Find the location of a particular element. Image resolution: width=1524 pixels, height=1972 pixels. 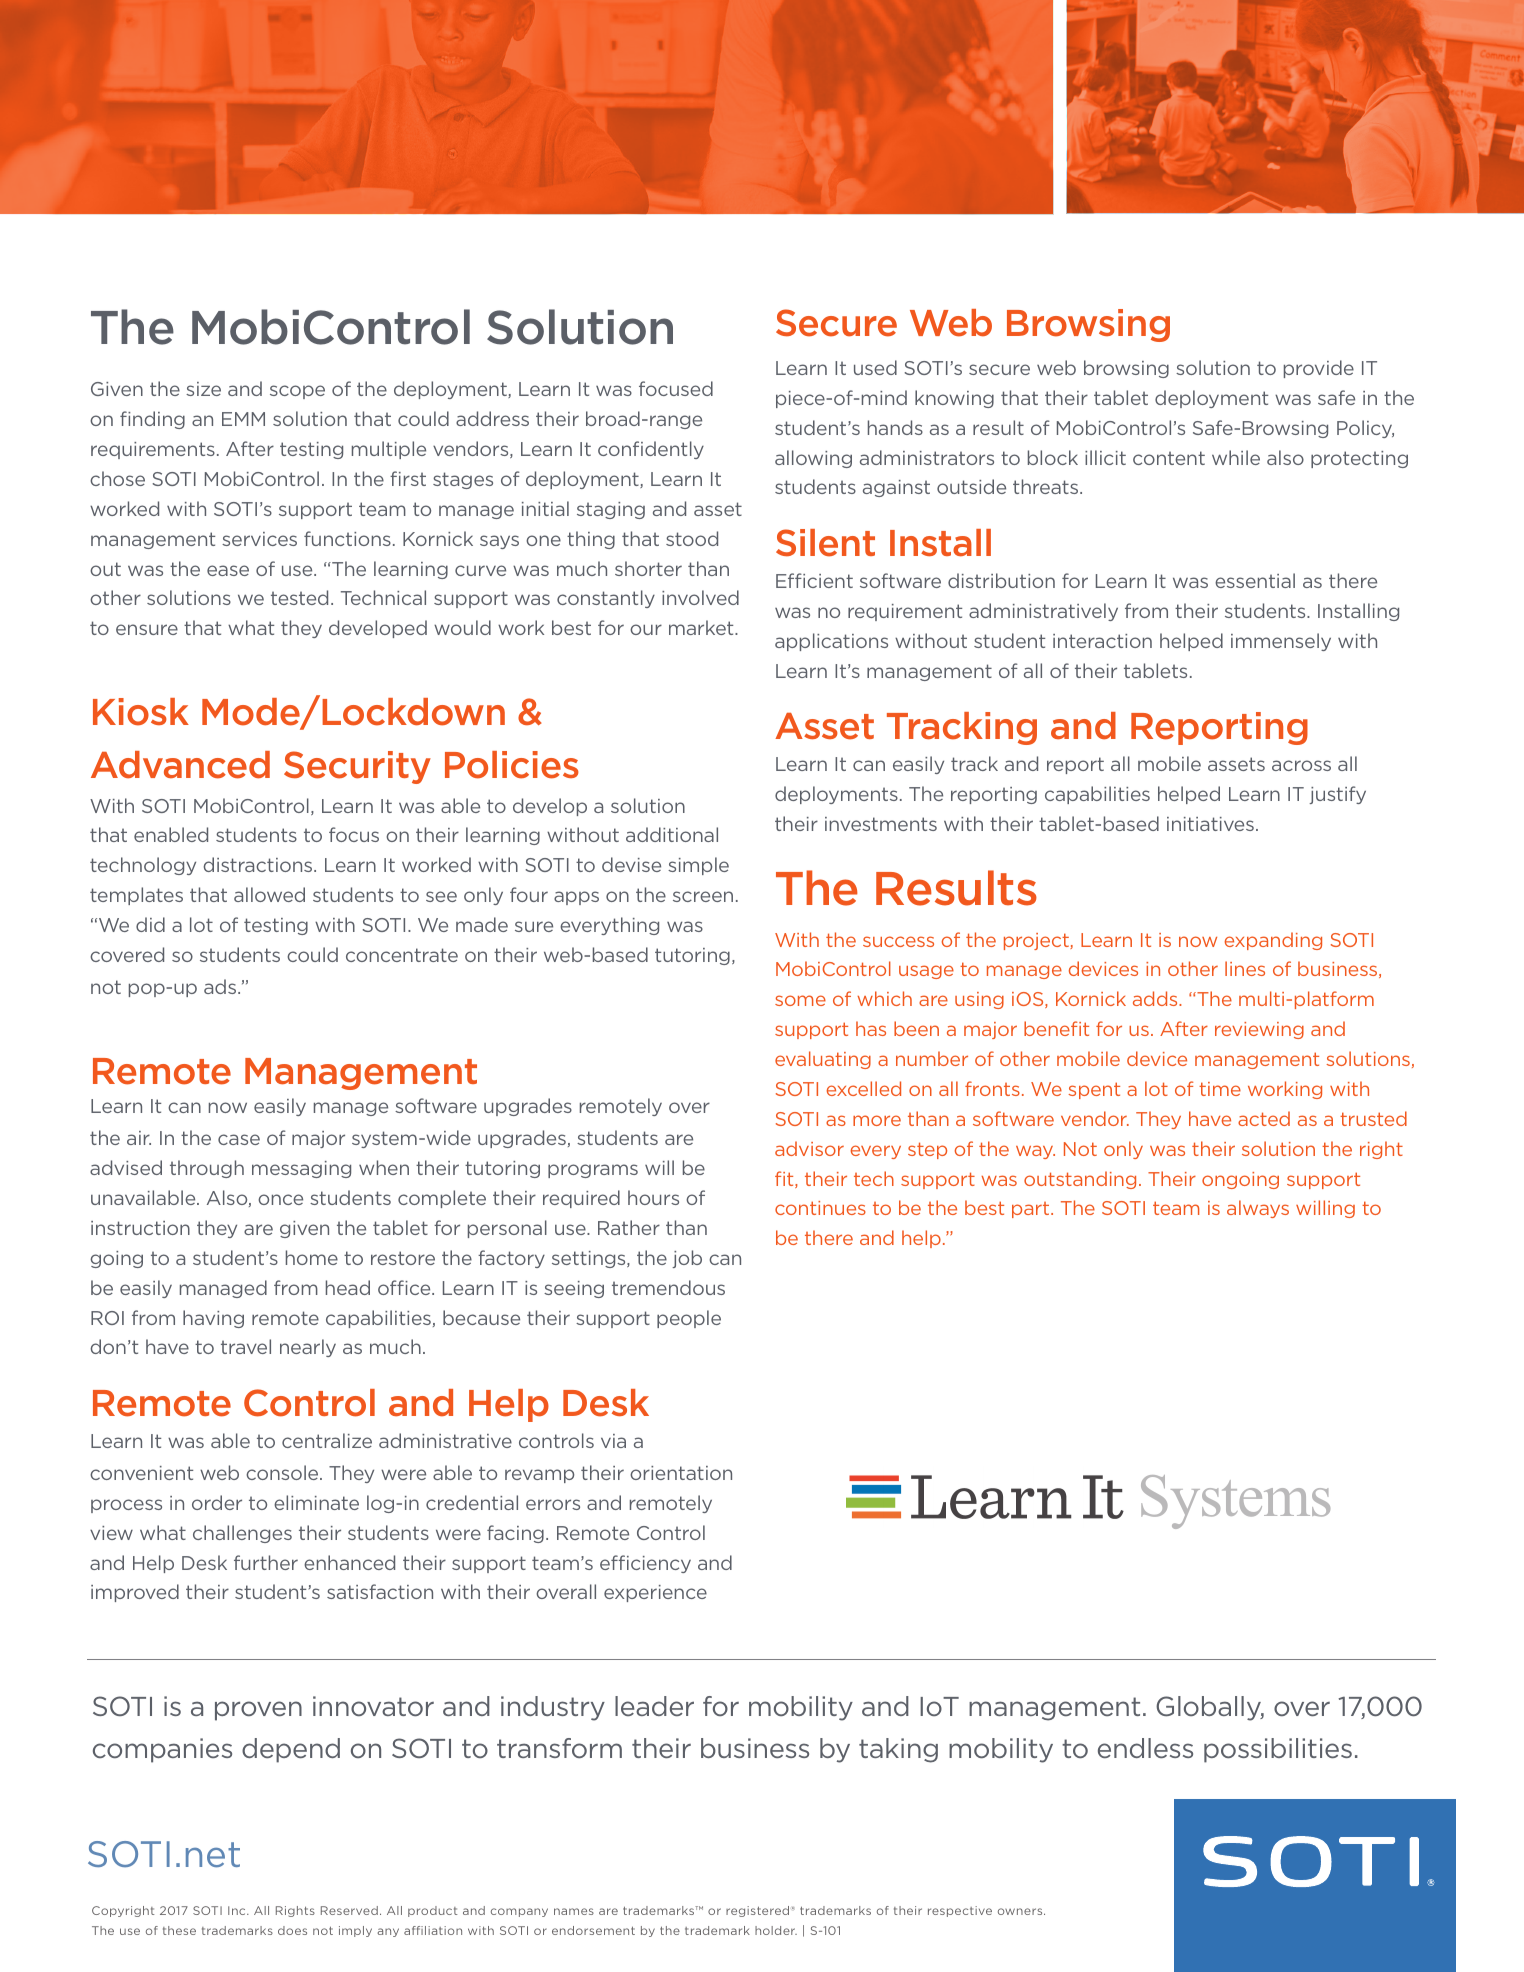

allowing is located at coordinates (813, 459).
